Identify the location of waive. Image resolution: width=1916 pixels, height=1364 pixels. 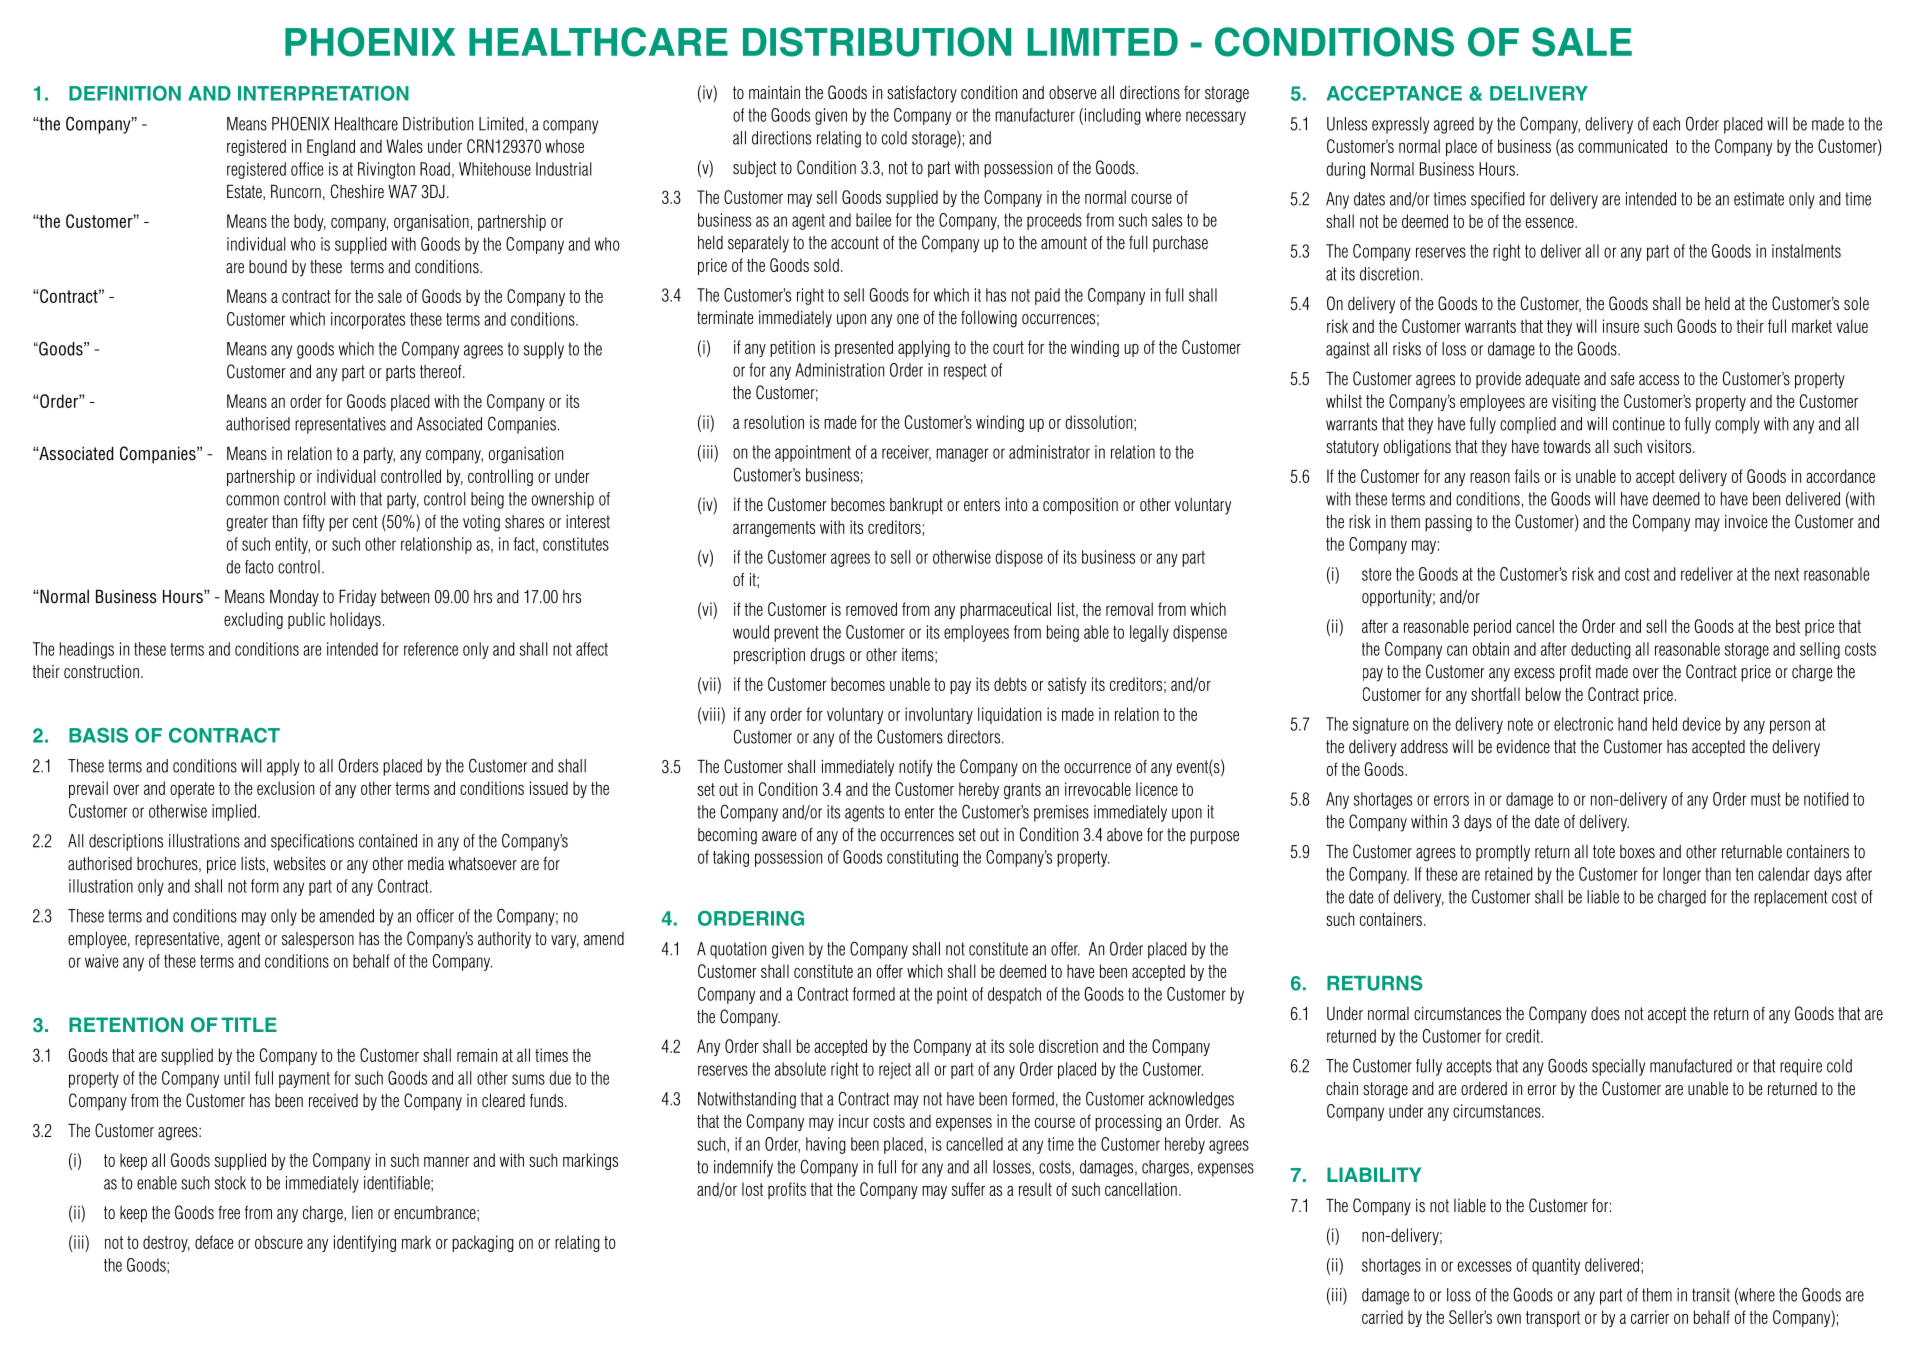
(101, 961).
